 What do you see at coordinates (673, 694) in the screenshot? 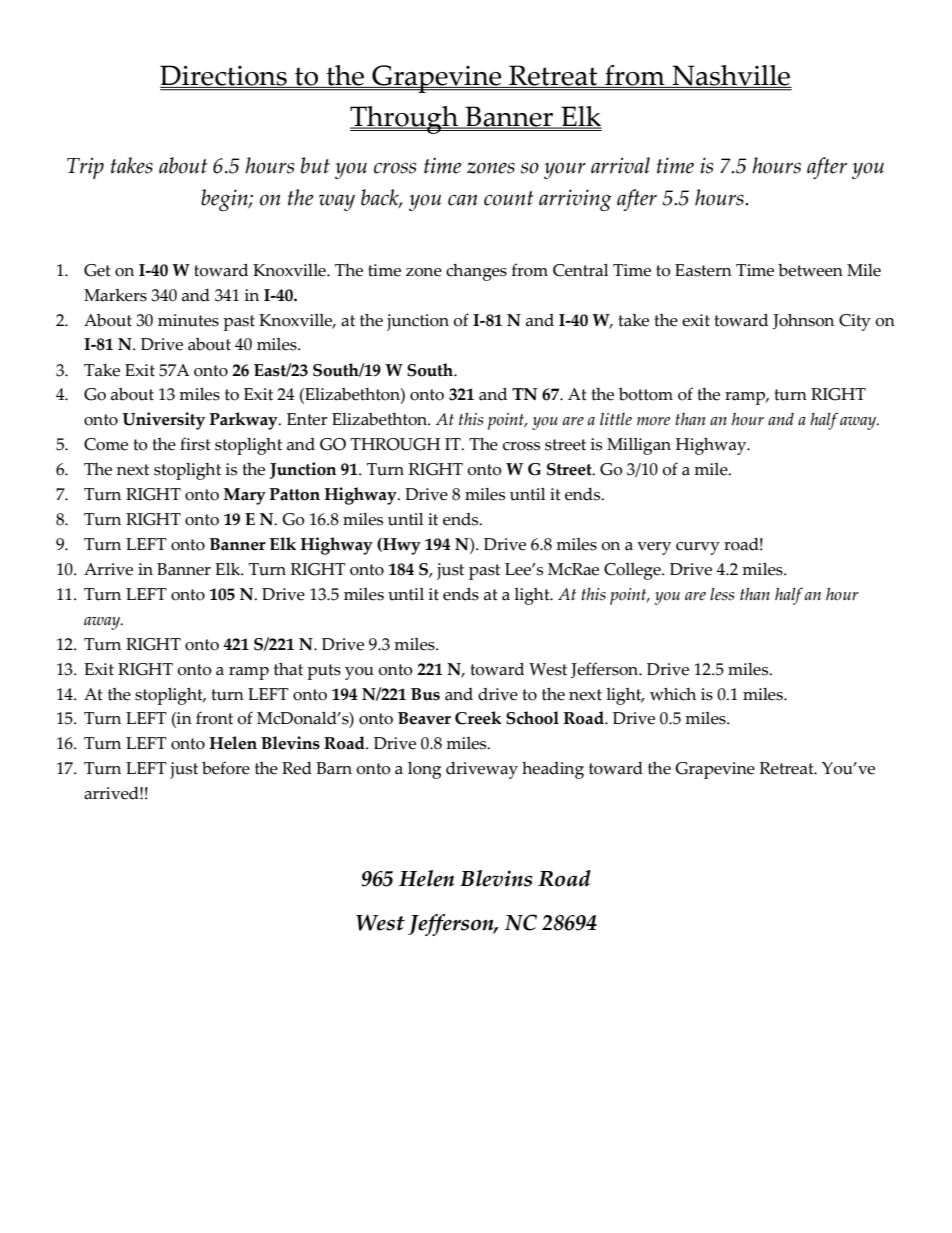
I see `which` at bounding box center [673, 694].
